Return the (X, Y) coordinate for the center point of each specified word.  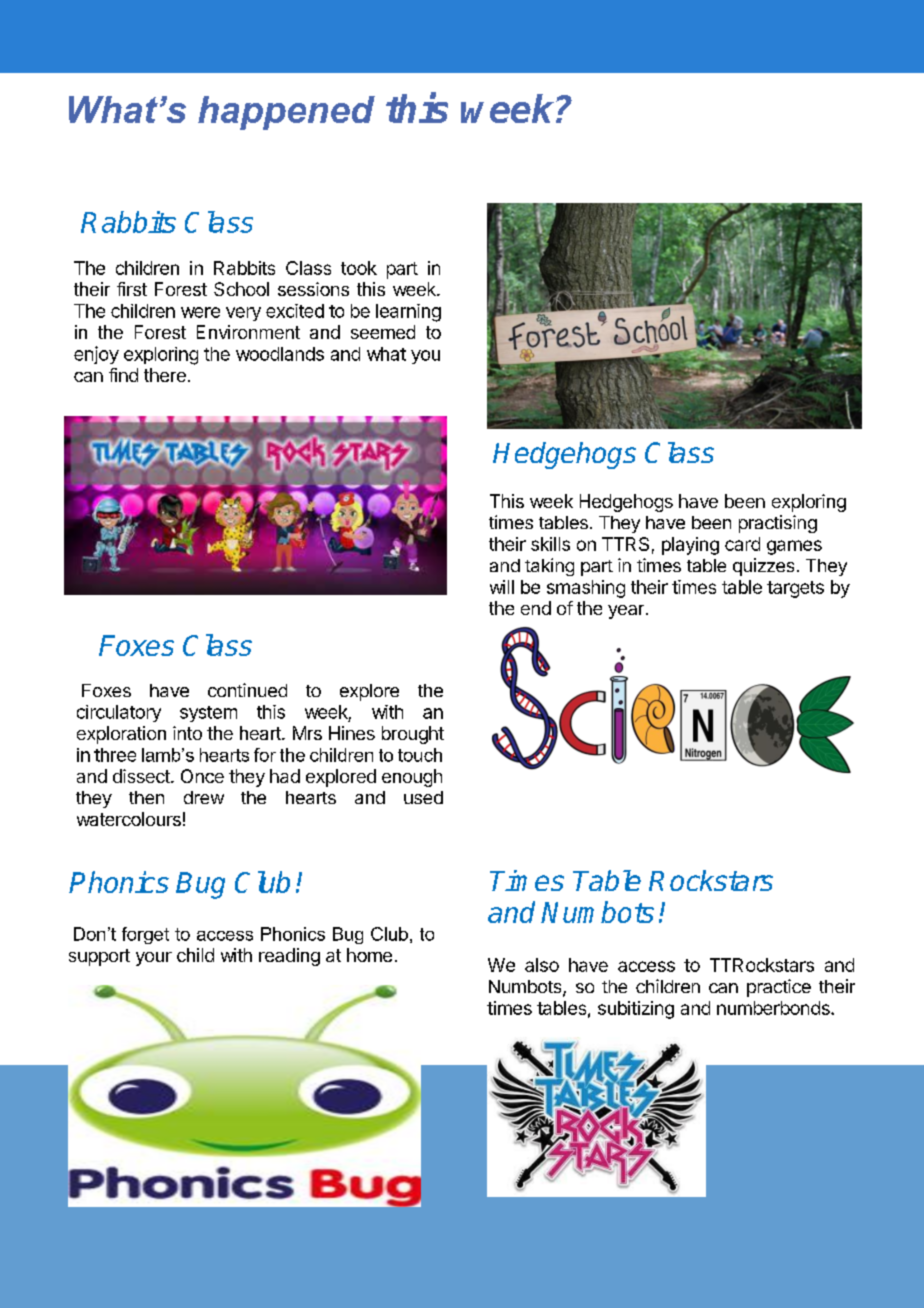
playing (690, 546)
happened (286, 113)
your (154, 959)
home (369, 955)
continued (247, 690)
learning (408, 313)
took (359, 268)
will (502, 587)
